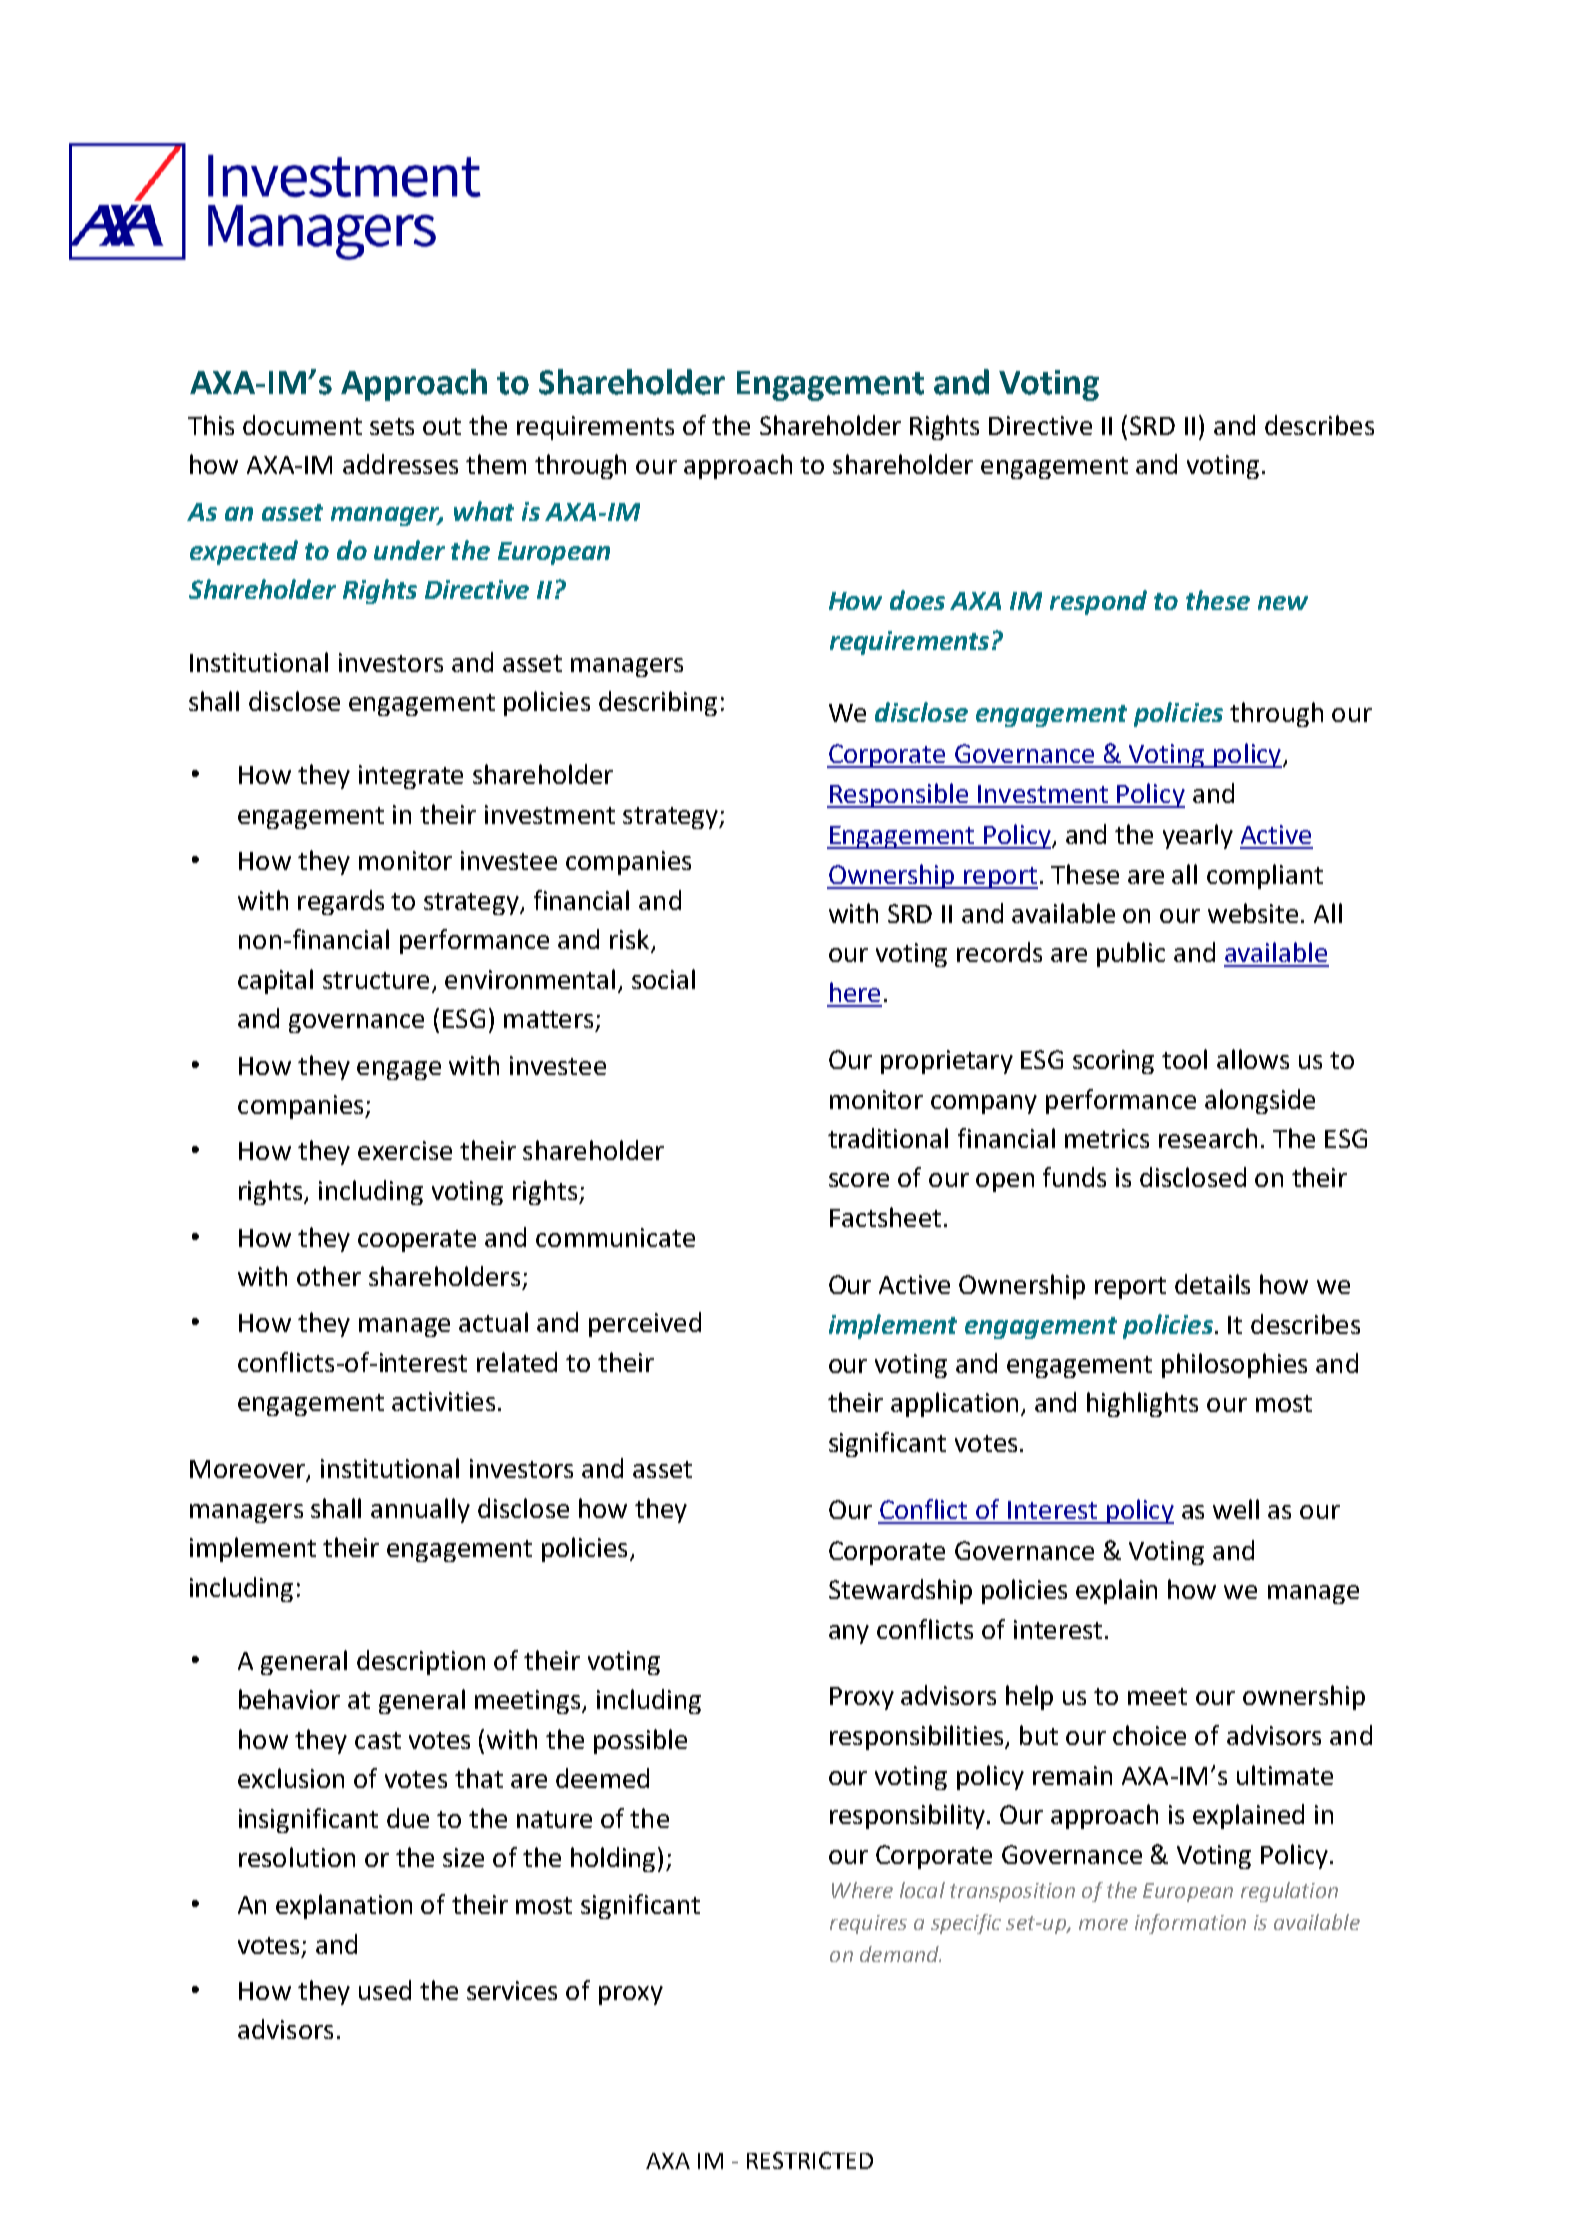 The height and width of the screenshot is (2220, 1569). Describe the element at coordinates (329, 1276) in the screenshot. I see `other` at that location.
